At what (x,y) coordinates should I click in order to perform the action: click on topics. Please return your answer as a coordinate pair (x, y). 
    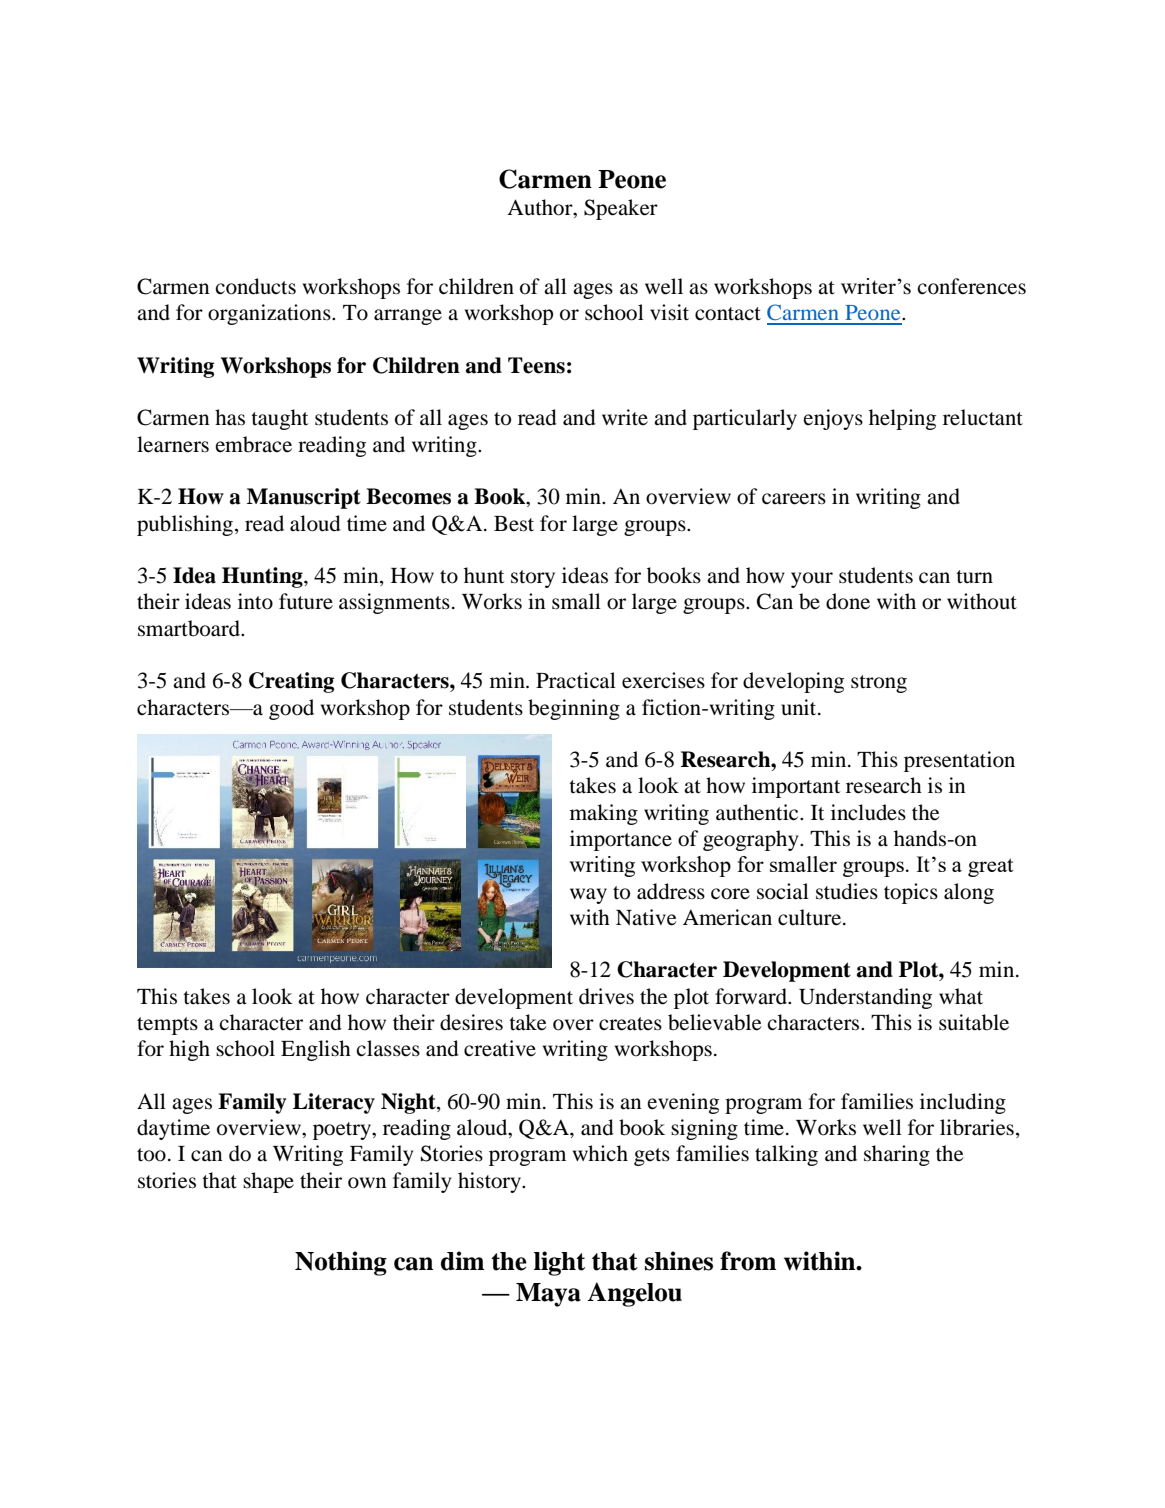
    Looking at the image, I should click on (911, 893).
